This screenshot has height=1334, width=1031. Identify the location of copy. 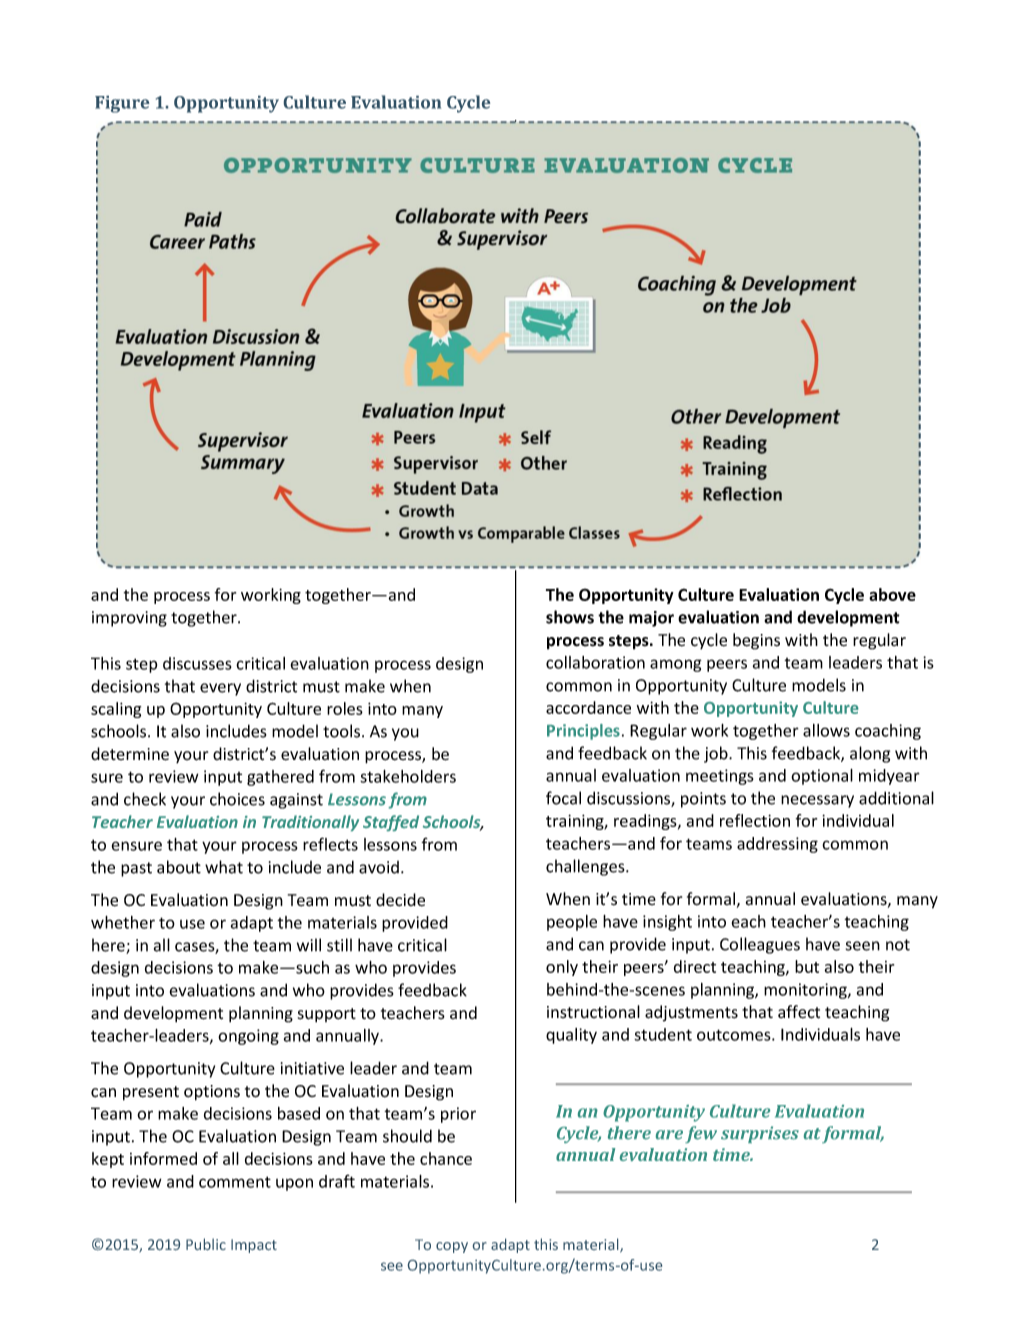
(452, 1247).
